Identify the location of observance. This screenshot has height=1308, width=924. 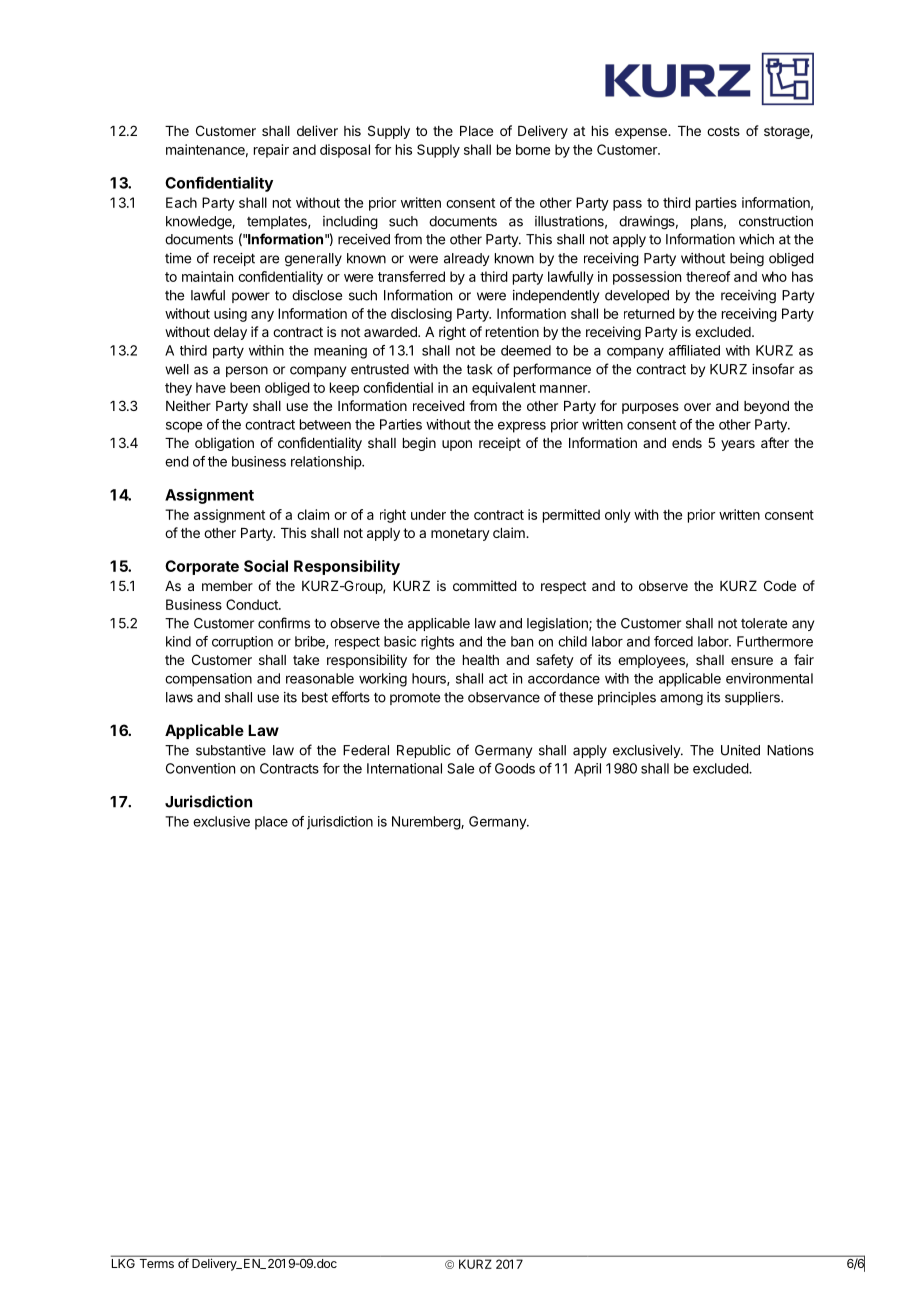
(504, 697).
